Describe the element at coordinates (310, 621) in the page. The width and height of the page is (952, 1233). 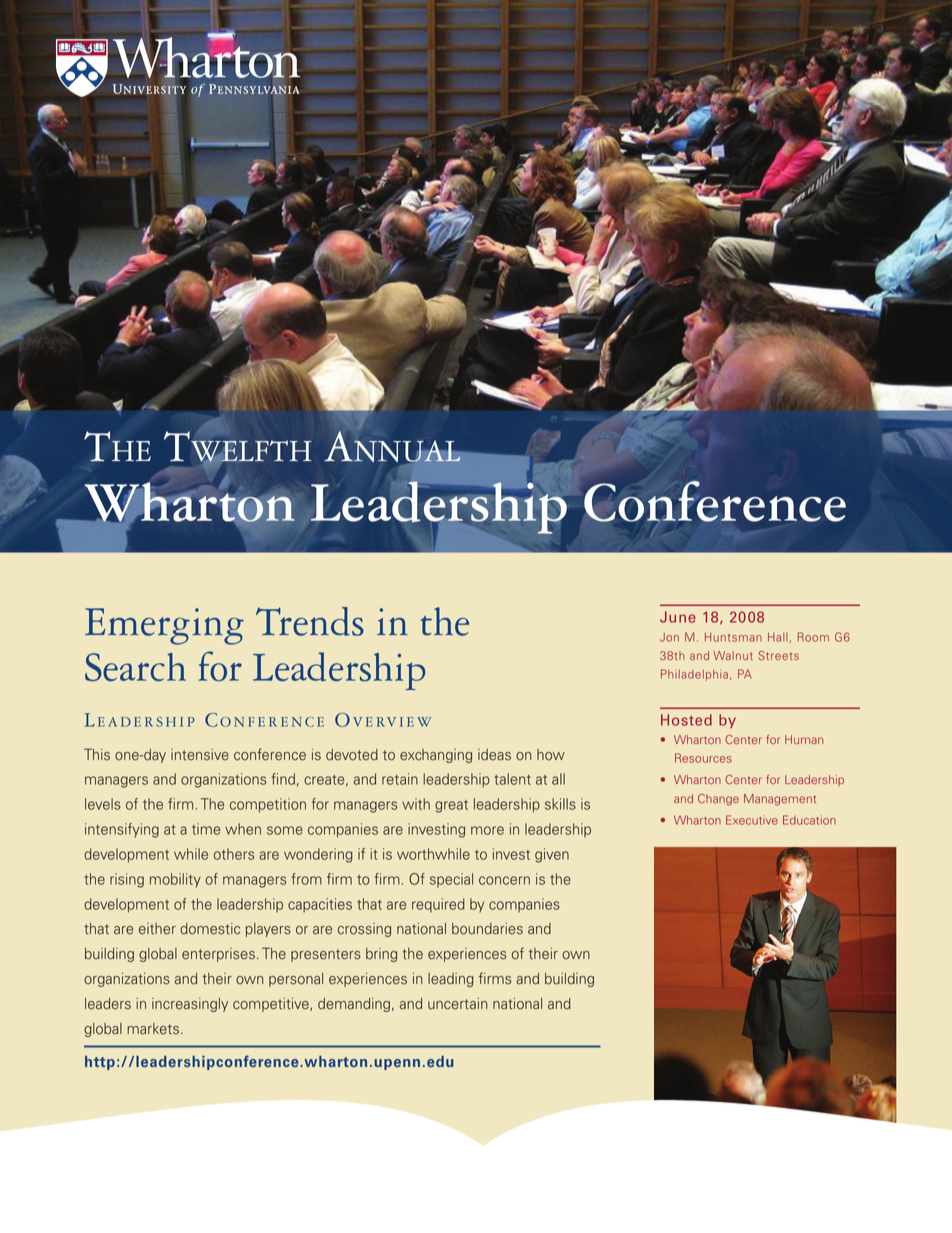
I see `Trends` at that location.
